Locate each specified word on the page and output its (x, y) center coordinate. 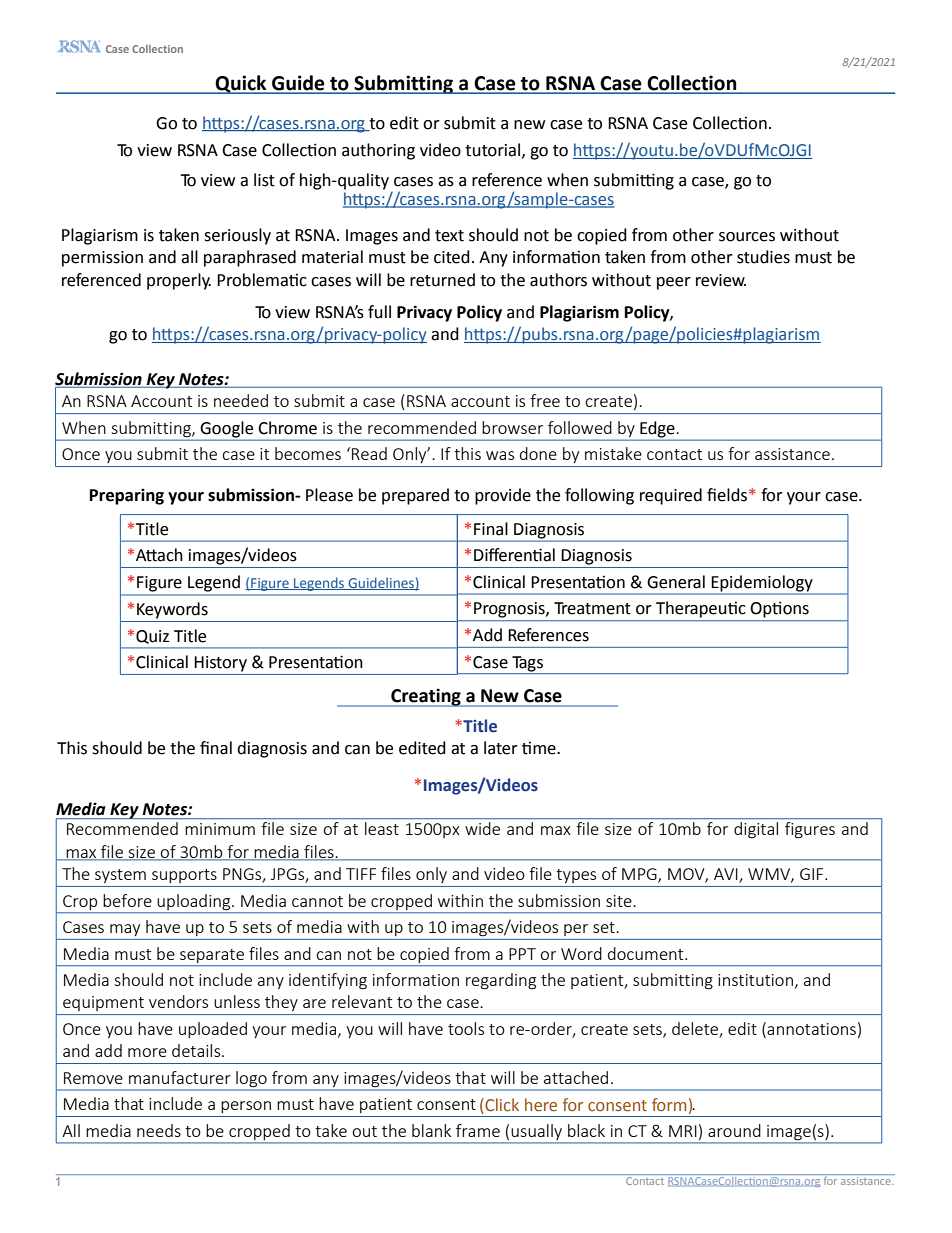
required (671, 496)
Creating (426, 697)
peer (674, 283)
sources (747, 237)
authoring (378, 151)
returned (442, 280)
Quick (241, 84)
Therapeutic (701, 609)
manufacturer (180, 1077)
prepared (415, 496)
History (220, 664)
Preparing (127, 496)
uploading (195, 902)
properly (179, 281)
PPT (522, 954)
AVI (727, 875)
